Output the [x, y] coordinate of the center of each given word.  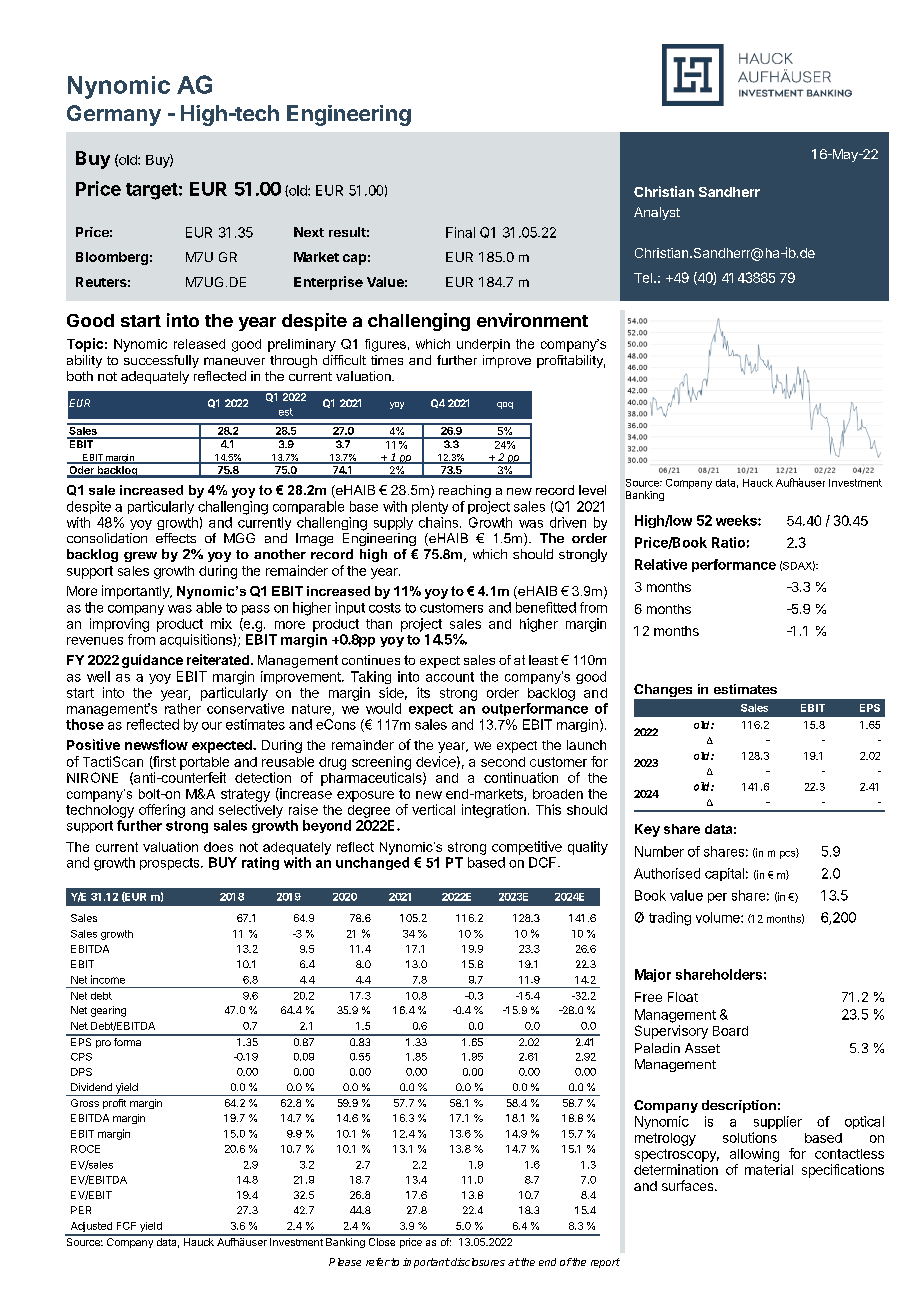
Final [460, 232]
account [450, 677]
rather [183, 708]
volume [719, 917]
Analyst [657, 213]
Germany [114, 115]
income [108, 979]
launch [586, 745]
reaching [465, 491]
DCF [544, 862]
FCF [126, 1226]
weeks [737, 520]
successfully [161, 361]
